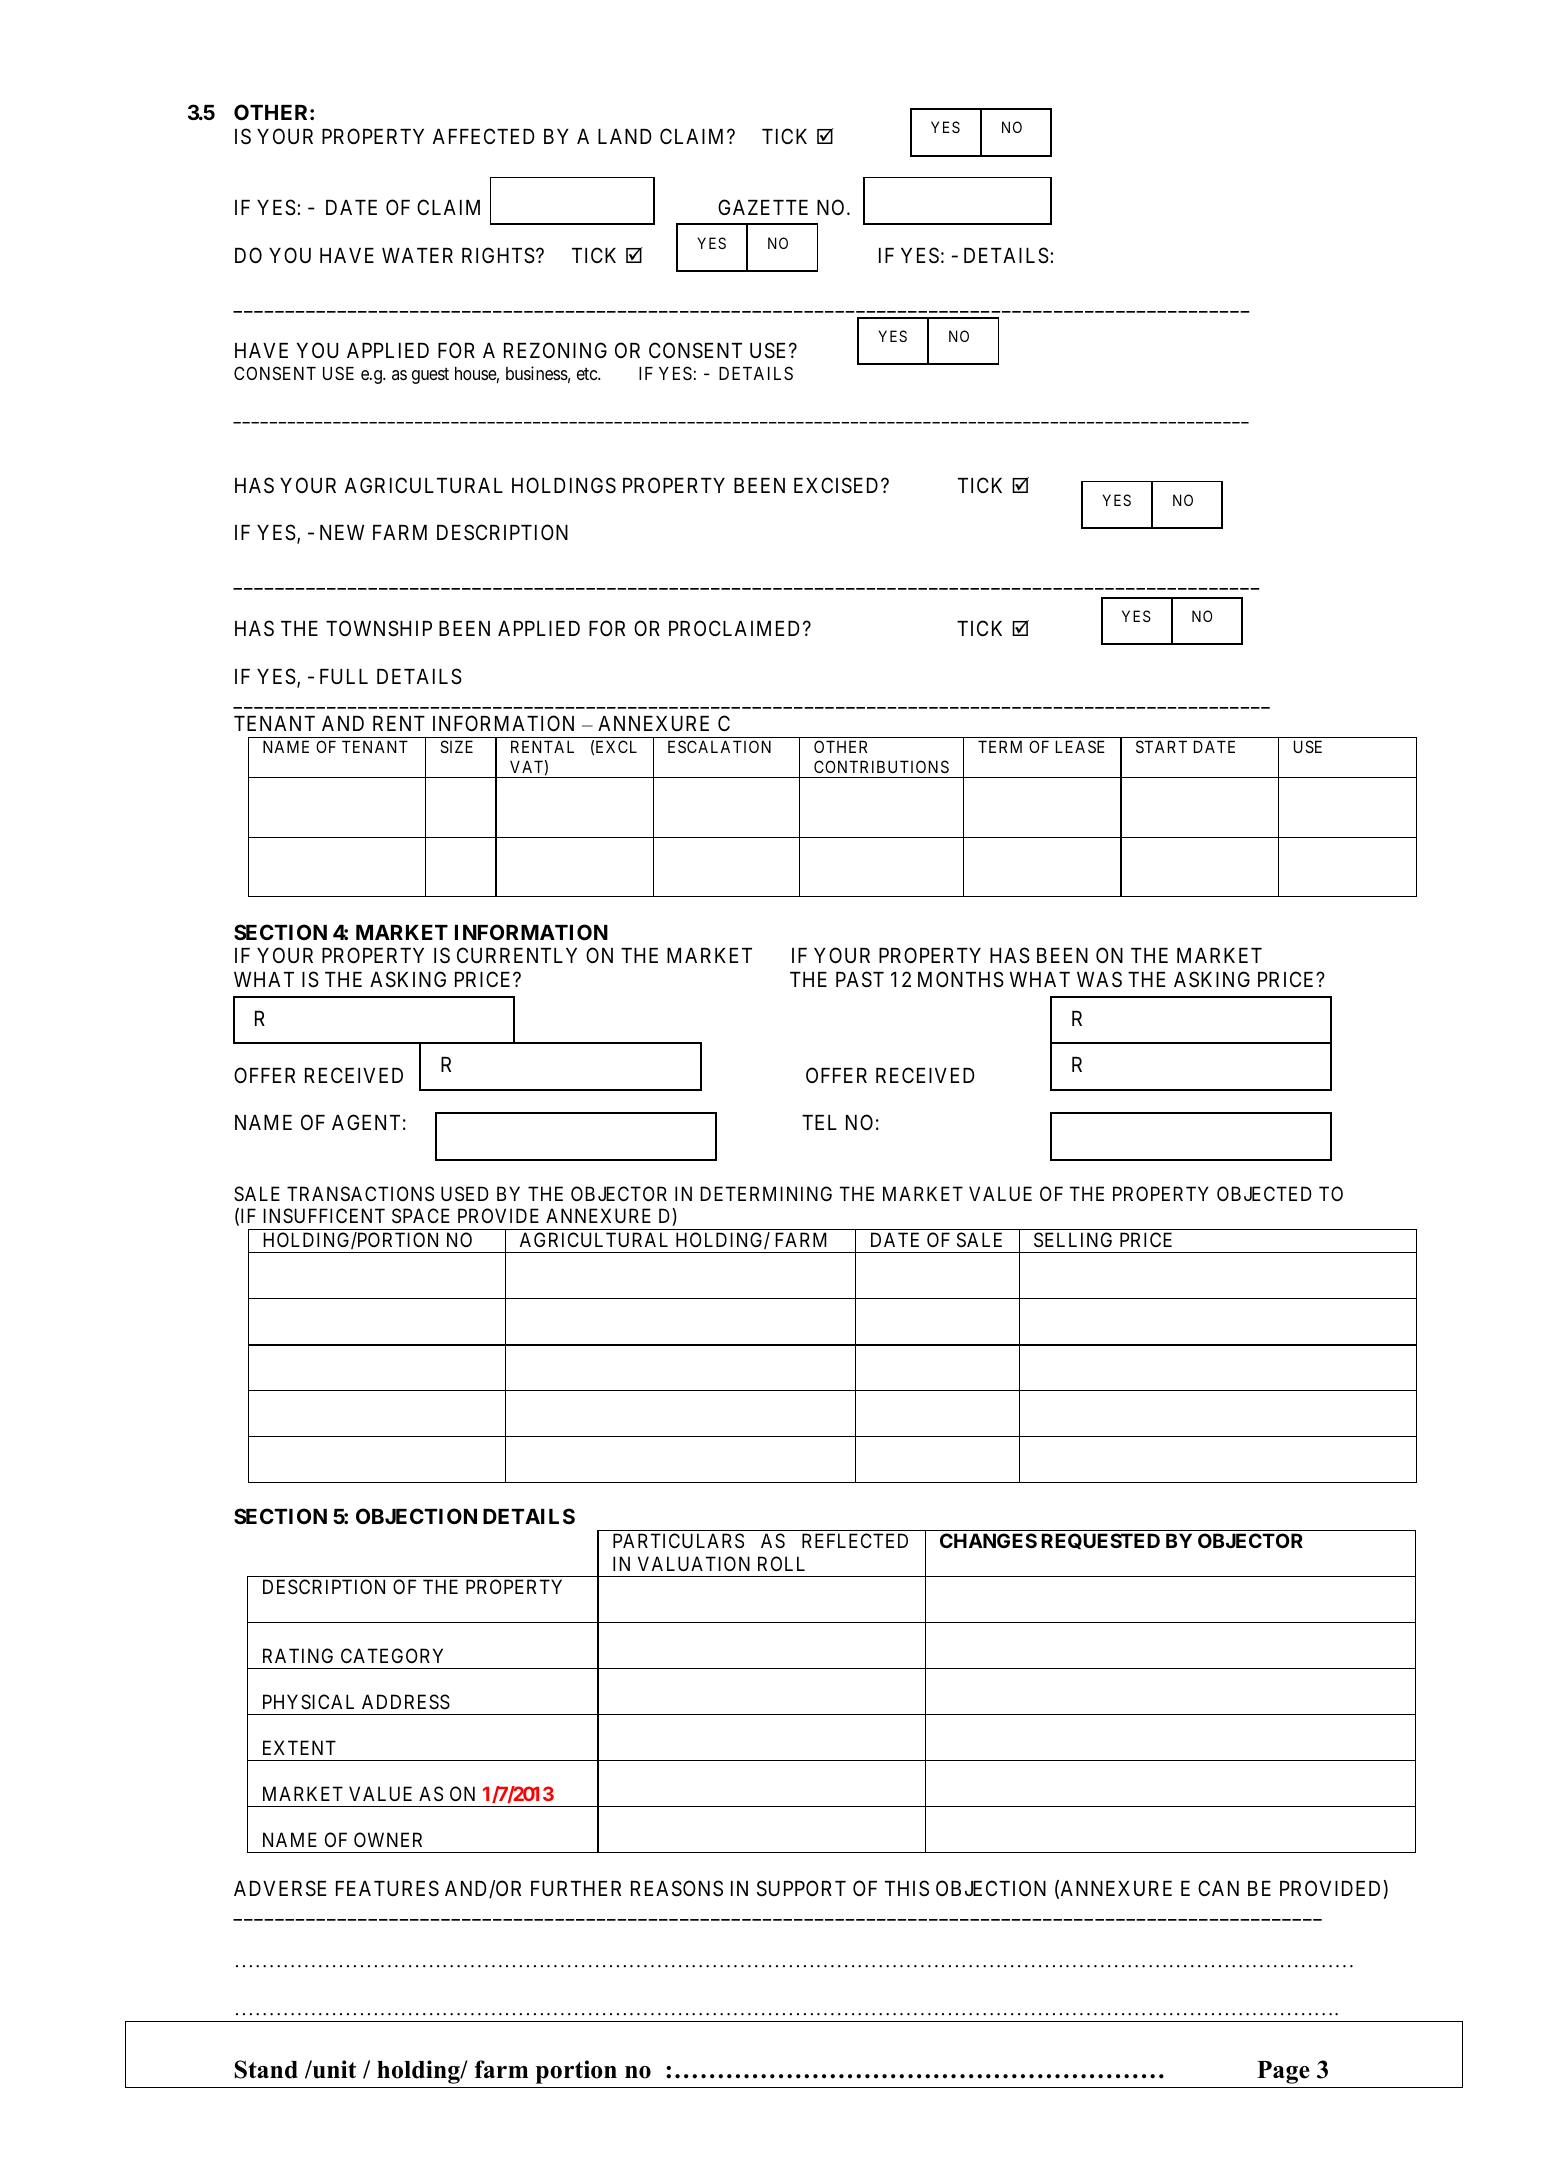 The image size is (1545, 2184). I want to click on FEATURES, so click(387, 1888).
